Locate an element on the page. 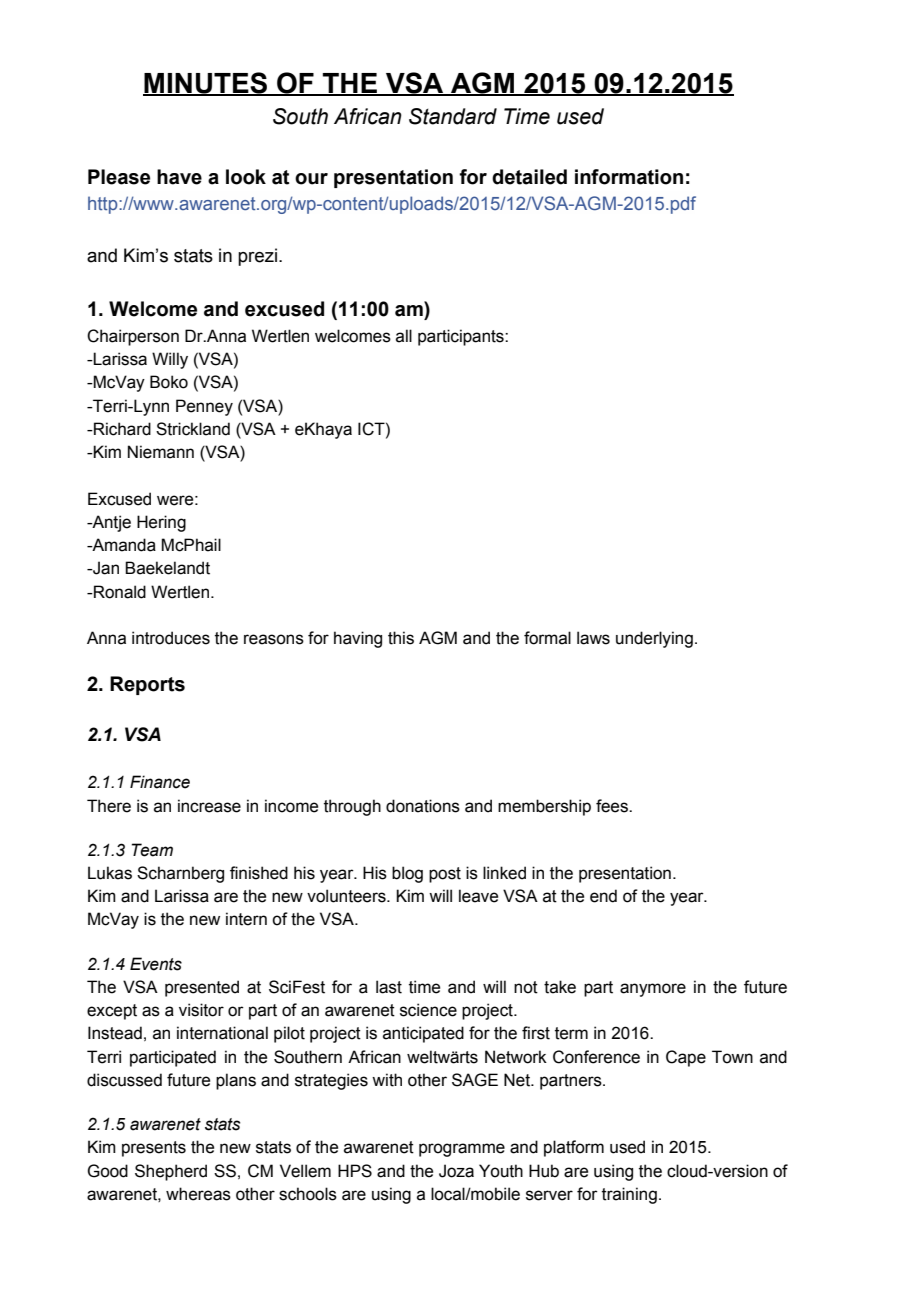  training is located at coordinates (629, 1195).
